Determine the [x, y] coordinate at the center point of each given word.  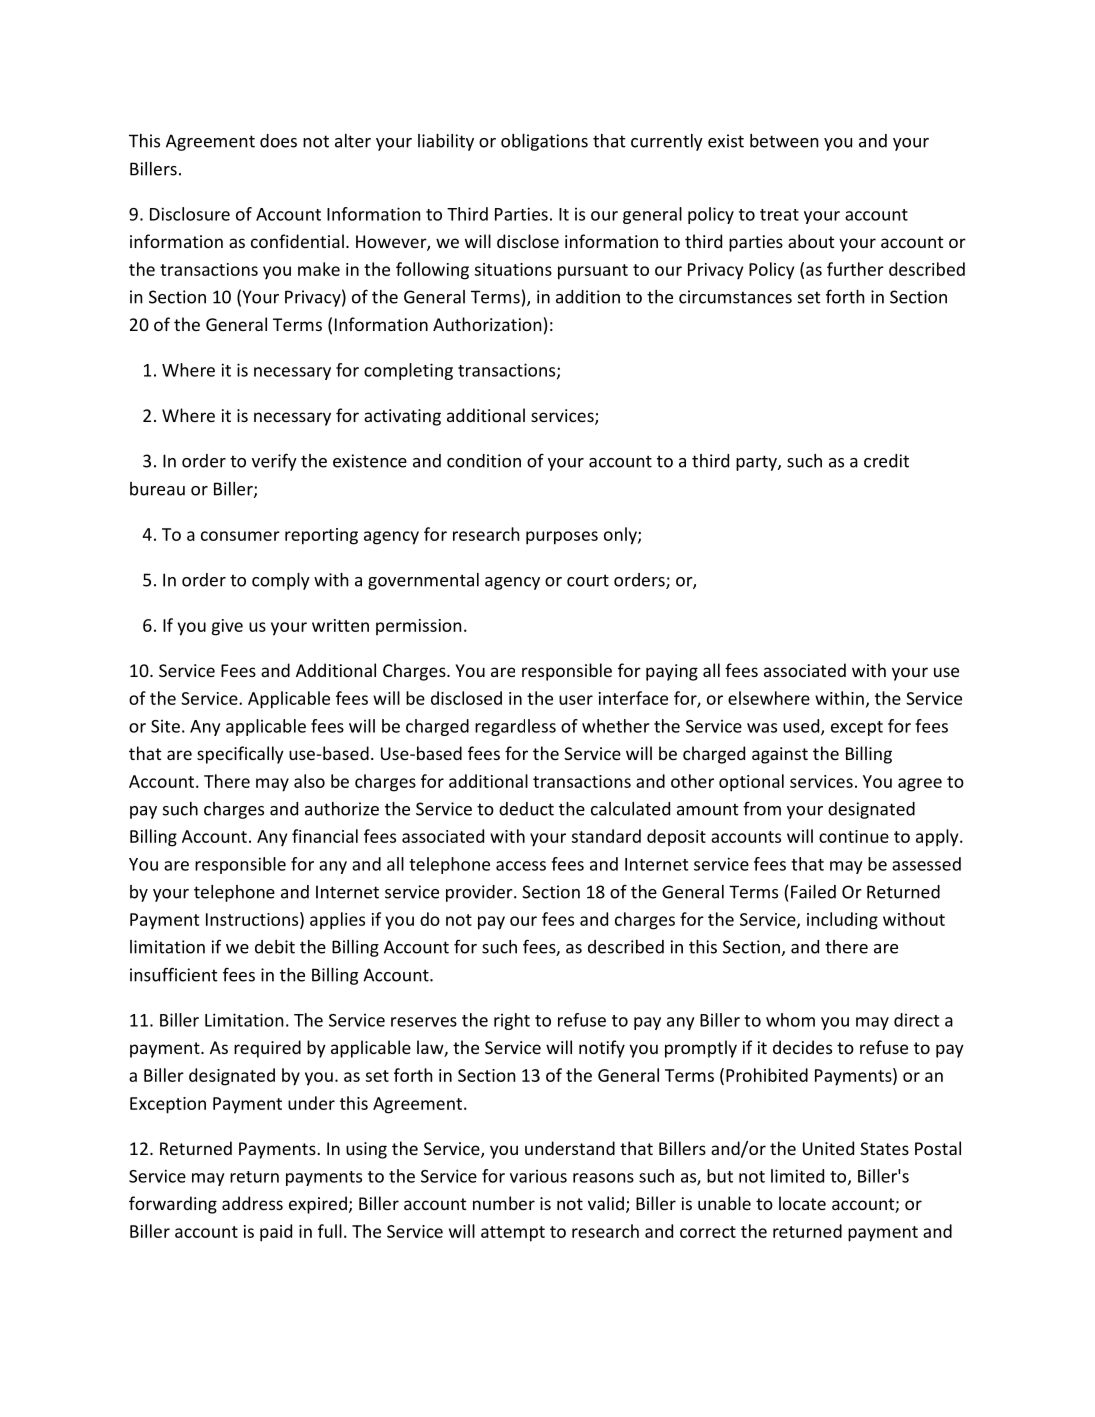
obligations [544, 142]
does [278, 141]
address [252, 1203]
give [227, 627]
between [784, 141]
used [802, 727]
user [576, 700]
